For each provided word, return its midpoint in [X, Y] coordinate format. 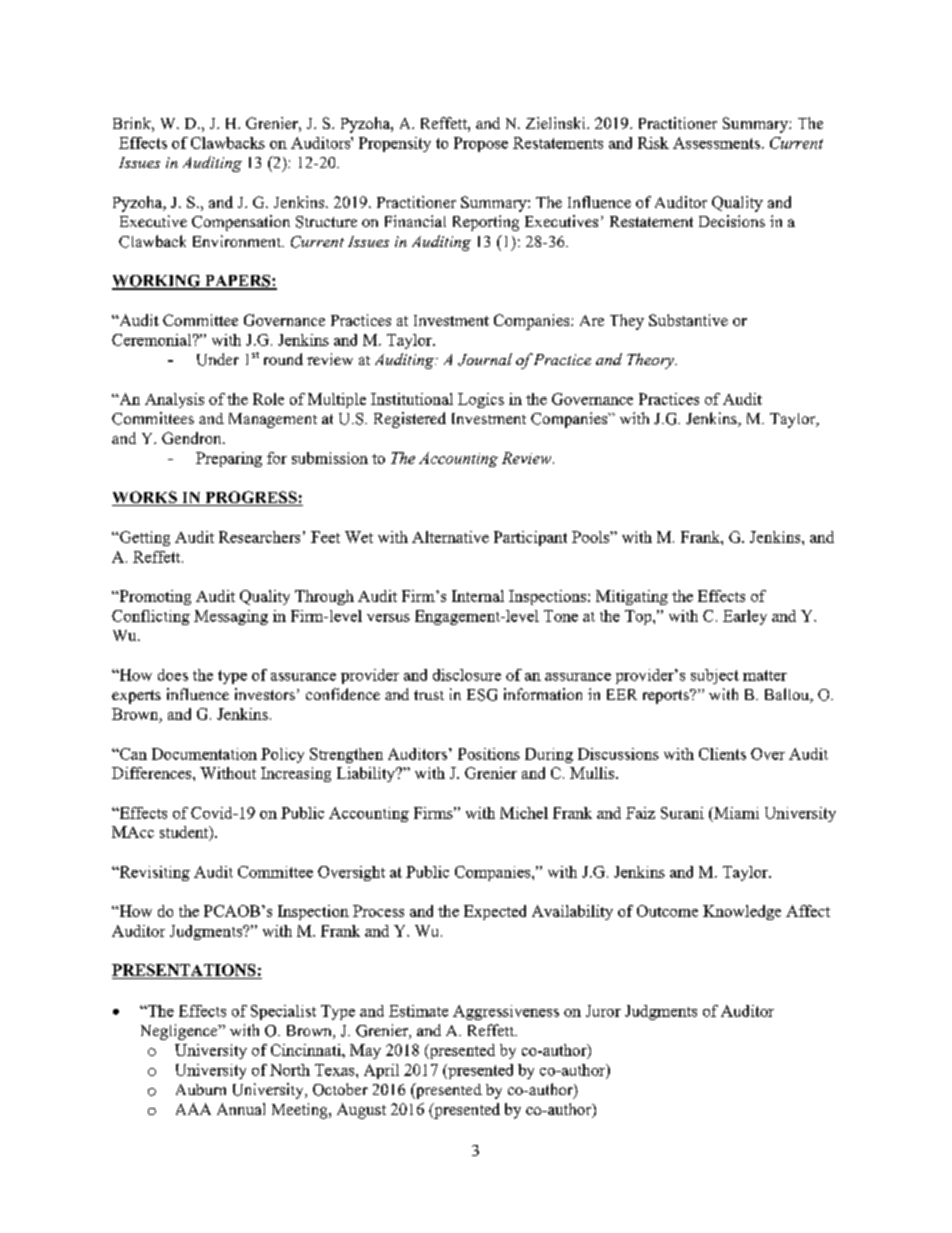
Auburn [201, 1089]
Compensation [241, 223]
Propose [481, 144]
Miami [735, 813]
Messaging [231, 617]
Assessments [716, 143]
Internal [478, 596]
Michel [524, 813]
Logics [481, 400]
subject [715, 676]
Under [218, 359]
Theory [652, 361]
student [185, 833]
